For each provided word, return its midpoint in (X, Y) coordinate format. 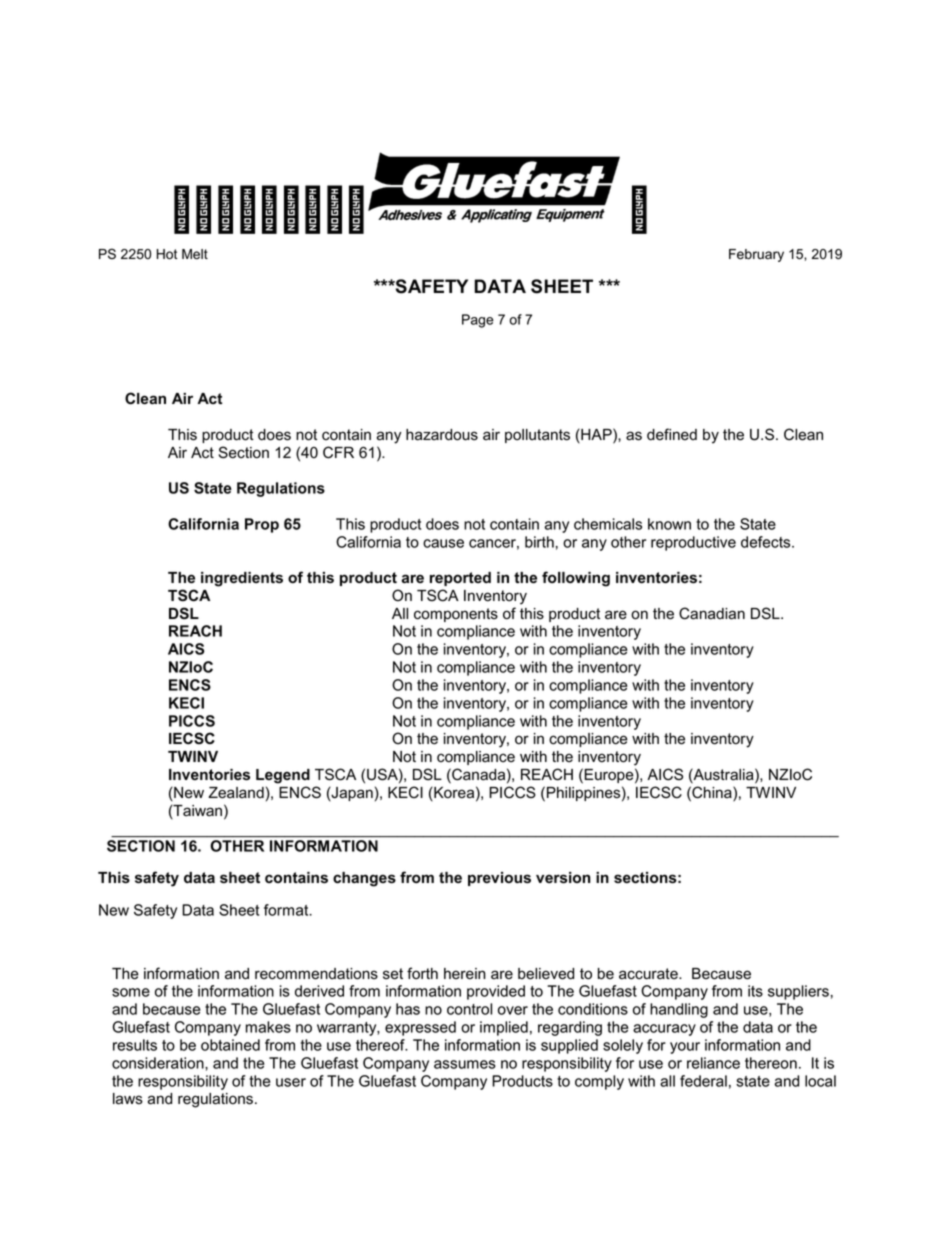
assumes (465, 1064)
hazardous (442, 435)
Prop (262, 525)
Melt (195, 254)
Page (478, 321)
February (756, 255)
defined (672, 434)
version (563, 878)
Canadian (712, 613)
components (456, 615)
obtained (230, 1045)
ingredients (242, 579)
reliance (713, 1063)
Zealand (236, 793)
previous (499, 879)
